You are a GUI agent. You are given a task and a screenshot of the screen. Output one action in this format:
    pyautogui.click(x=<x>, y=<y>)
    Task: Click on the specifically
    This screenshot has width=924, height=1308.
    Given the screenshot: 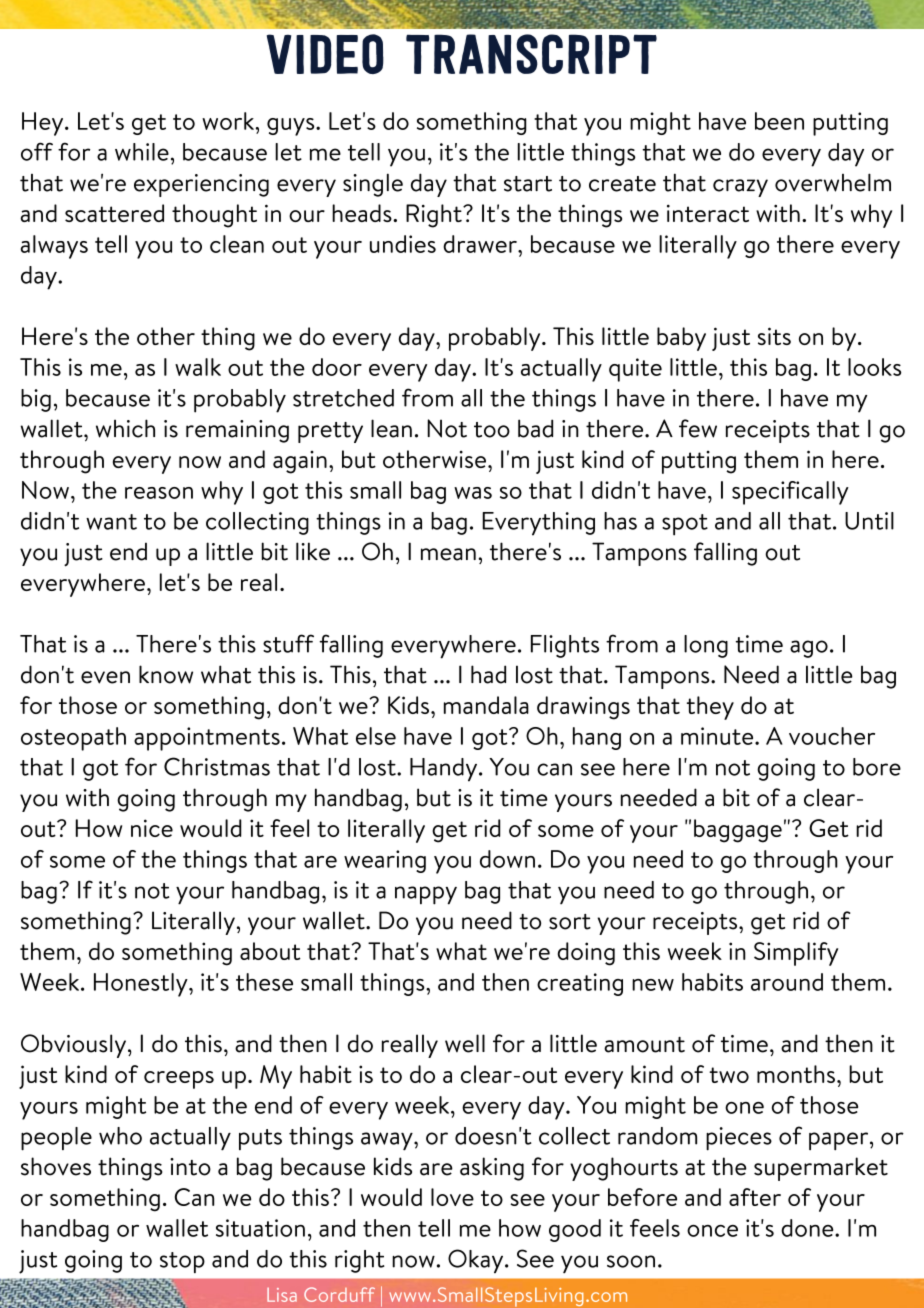 What is the action you would take?
    pyautogui.click(x=790, y=493)
